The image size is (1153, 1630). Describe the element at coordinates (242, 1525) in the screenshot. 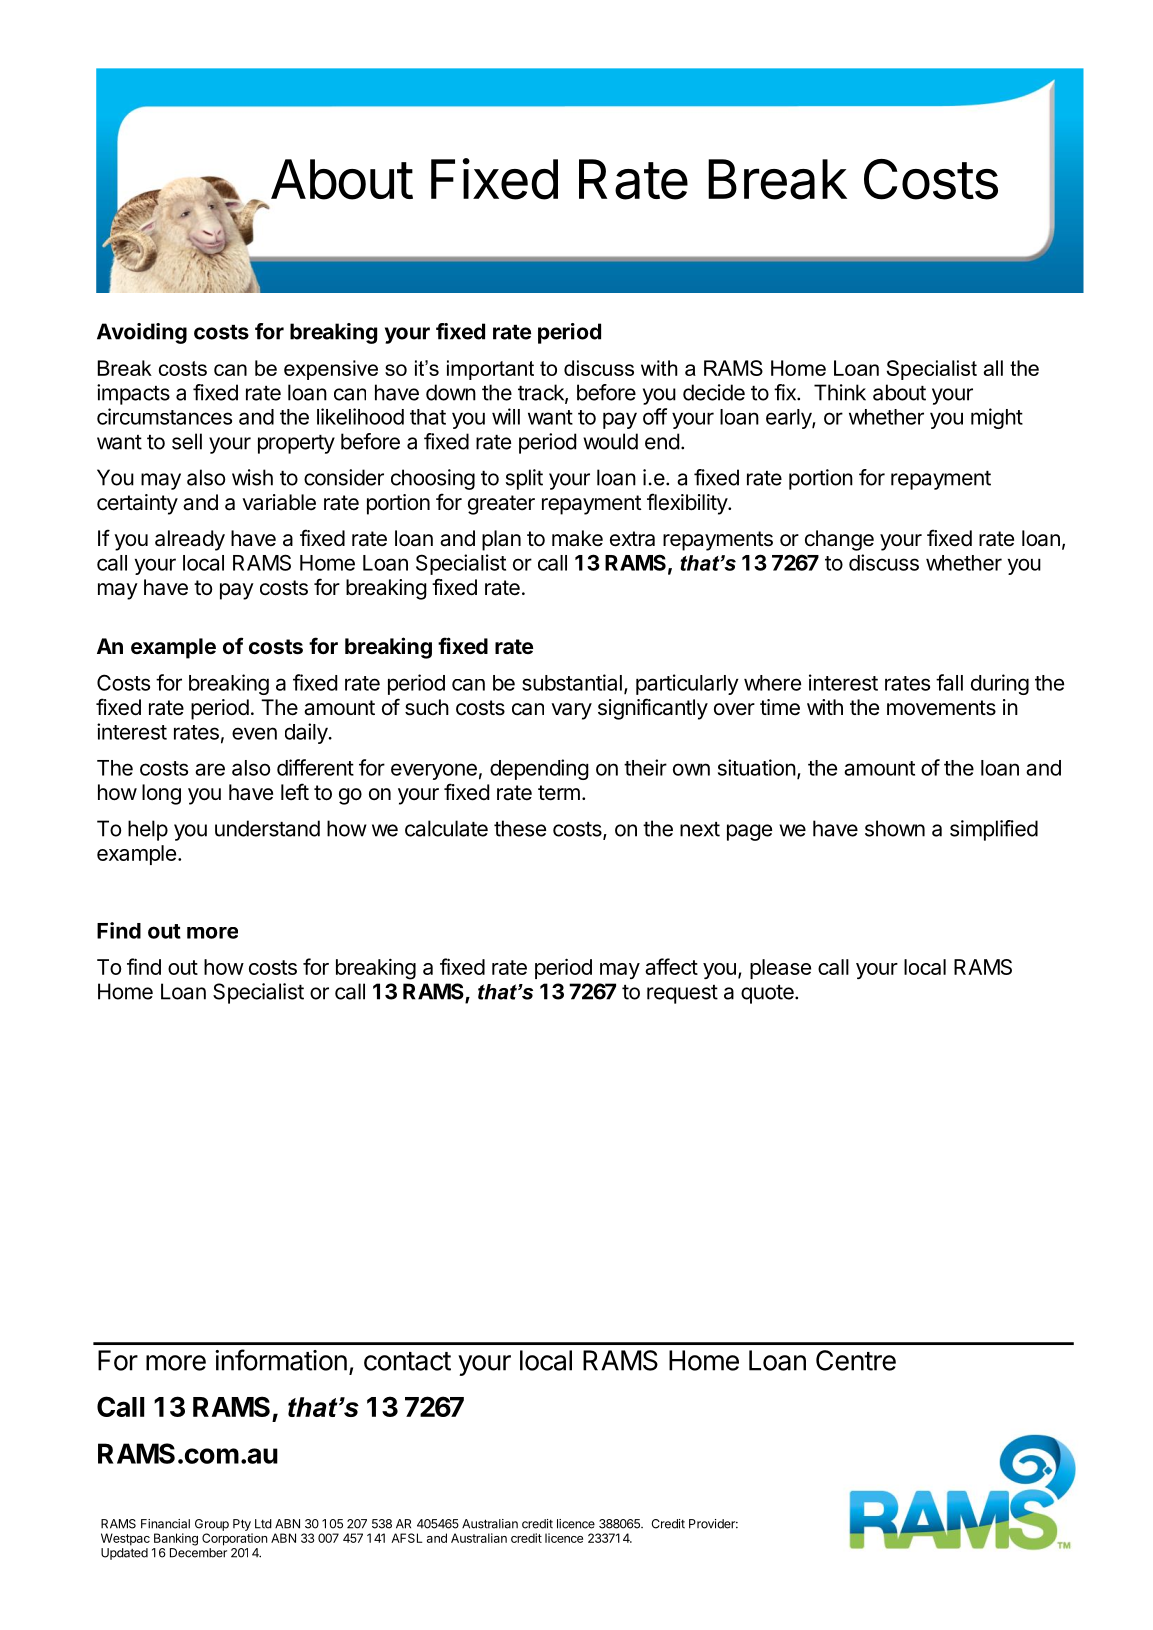

I see `Pty` at that location.
